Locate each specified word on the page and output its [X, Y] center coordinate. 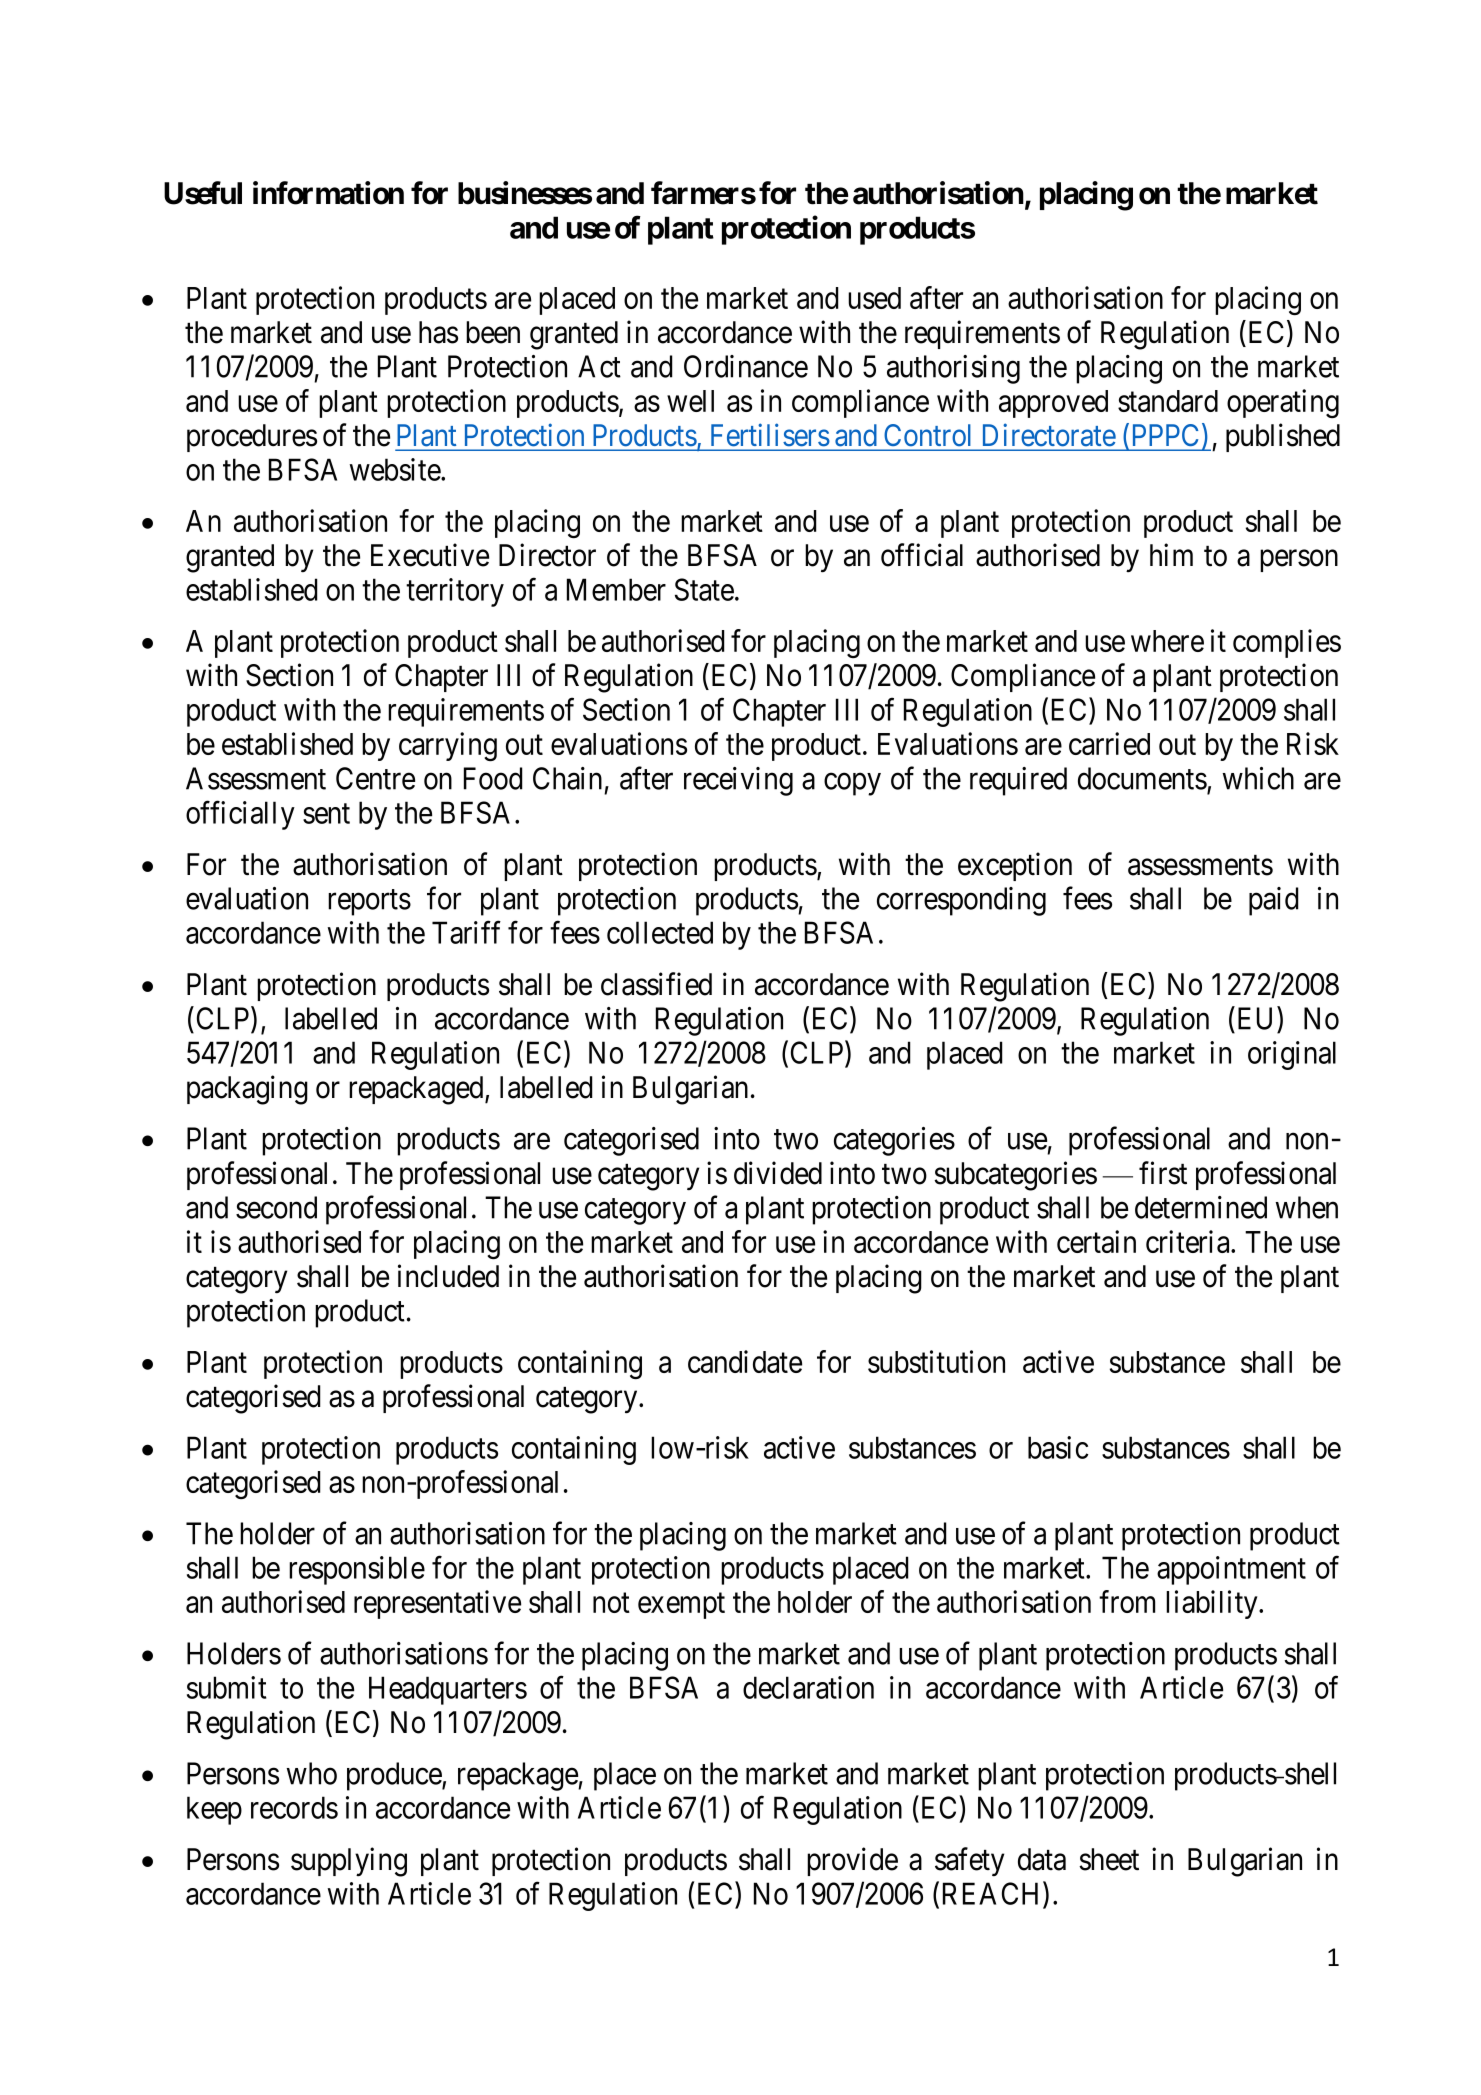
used [874, 298]
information [328, 193]
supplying [349, 1862]
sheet [1109, 1859]
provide [852, 1861]
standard [1168, 401]
